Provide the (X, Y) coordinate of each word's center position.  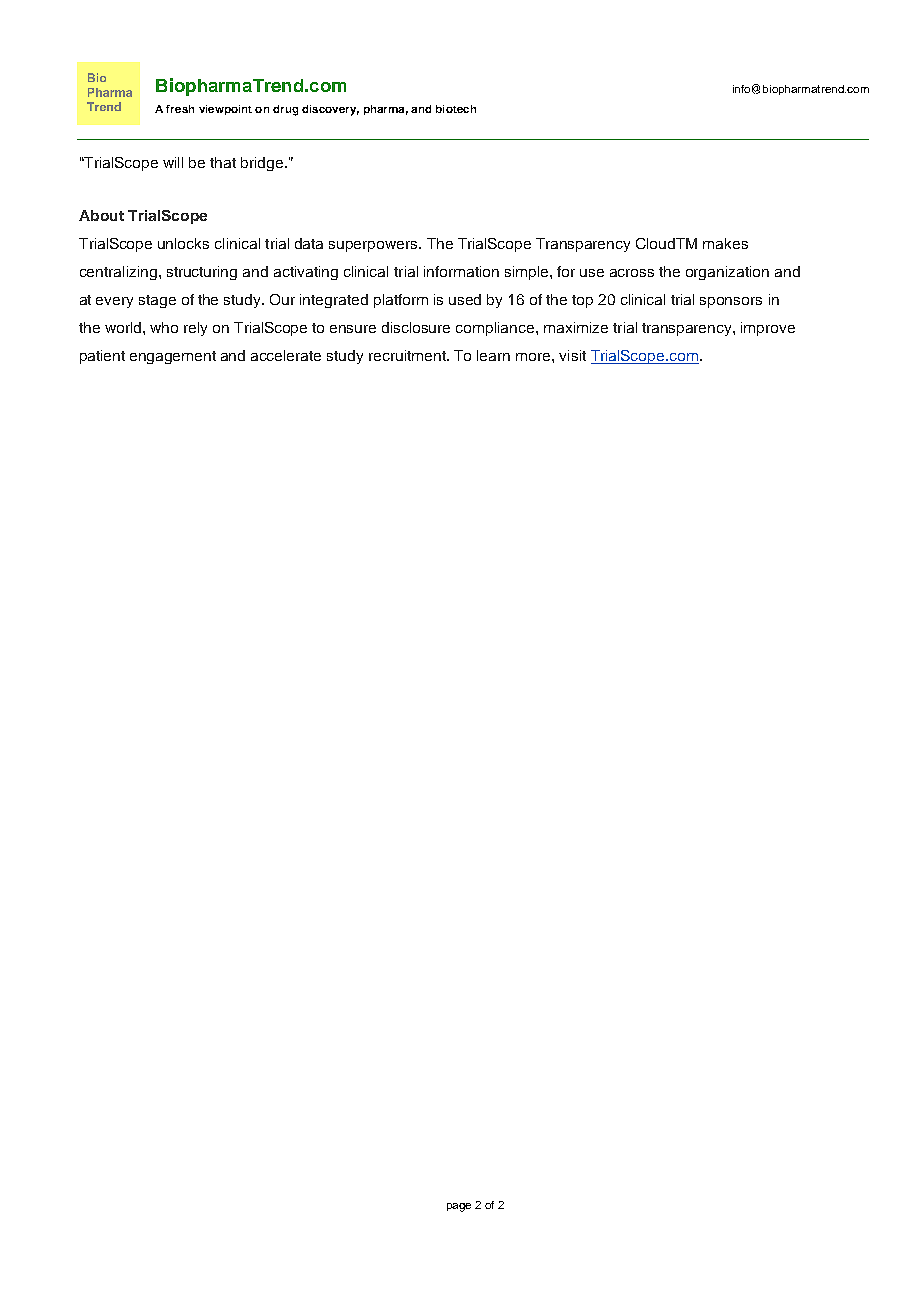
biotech (456, 109)
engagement (173, 357)
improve (768, 329)
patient (102, 357)
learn (493, 355)
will (173, 162)
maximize (576, 327)
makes (725, 243)
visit (572, 355)
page (459, 1207)
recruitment (408, 355)
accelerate (286, 355)
